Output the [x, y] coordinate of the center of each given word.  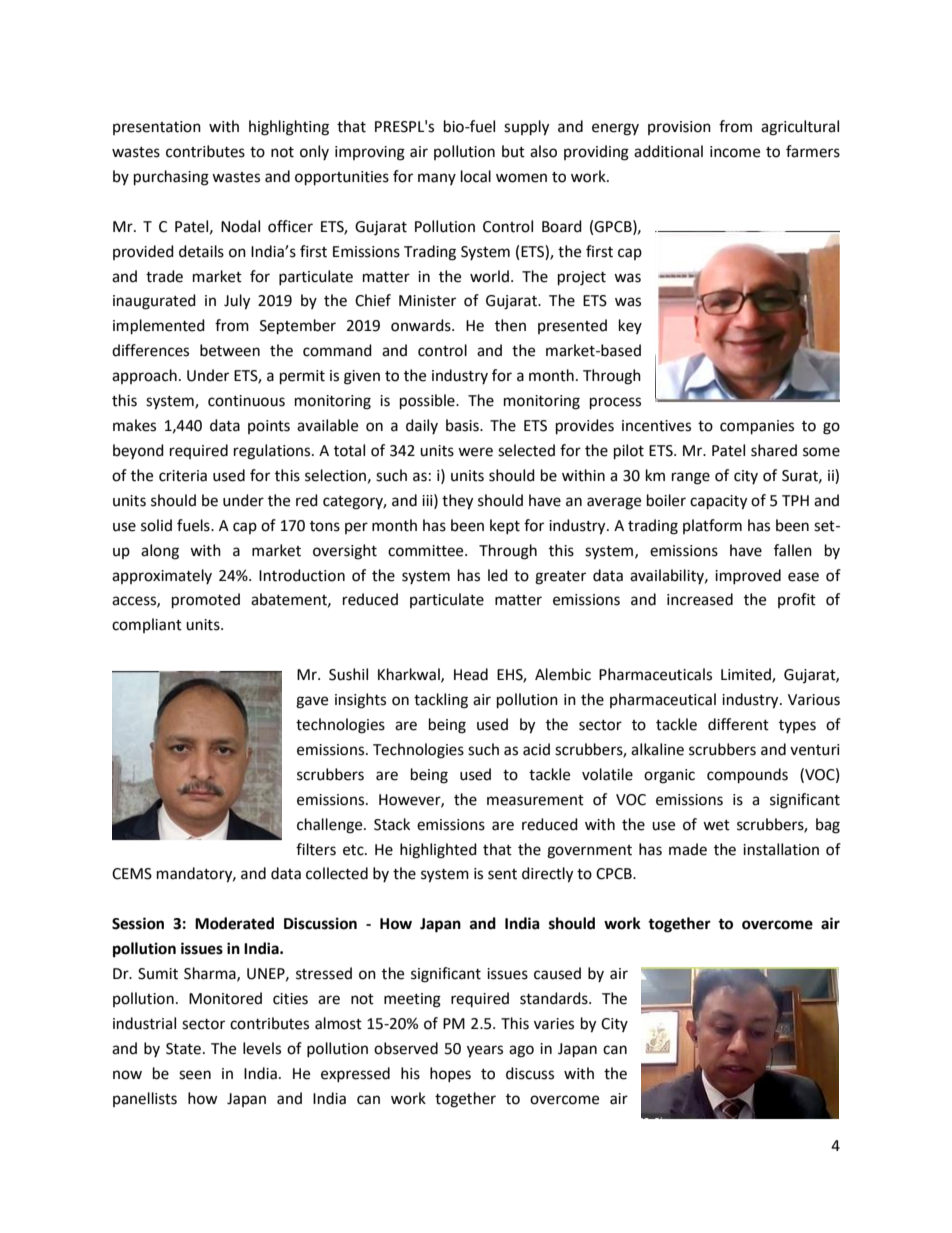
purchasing [171, 178]
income [735, 152]
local [476, 176]
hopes [450, 1074]
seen [195, 1075]
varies [554, 1024]
